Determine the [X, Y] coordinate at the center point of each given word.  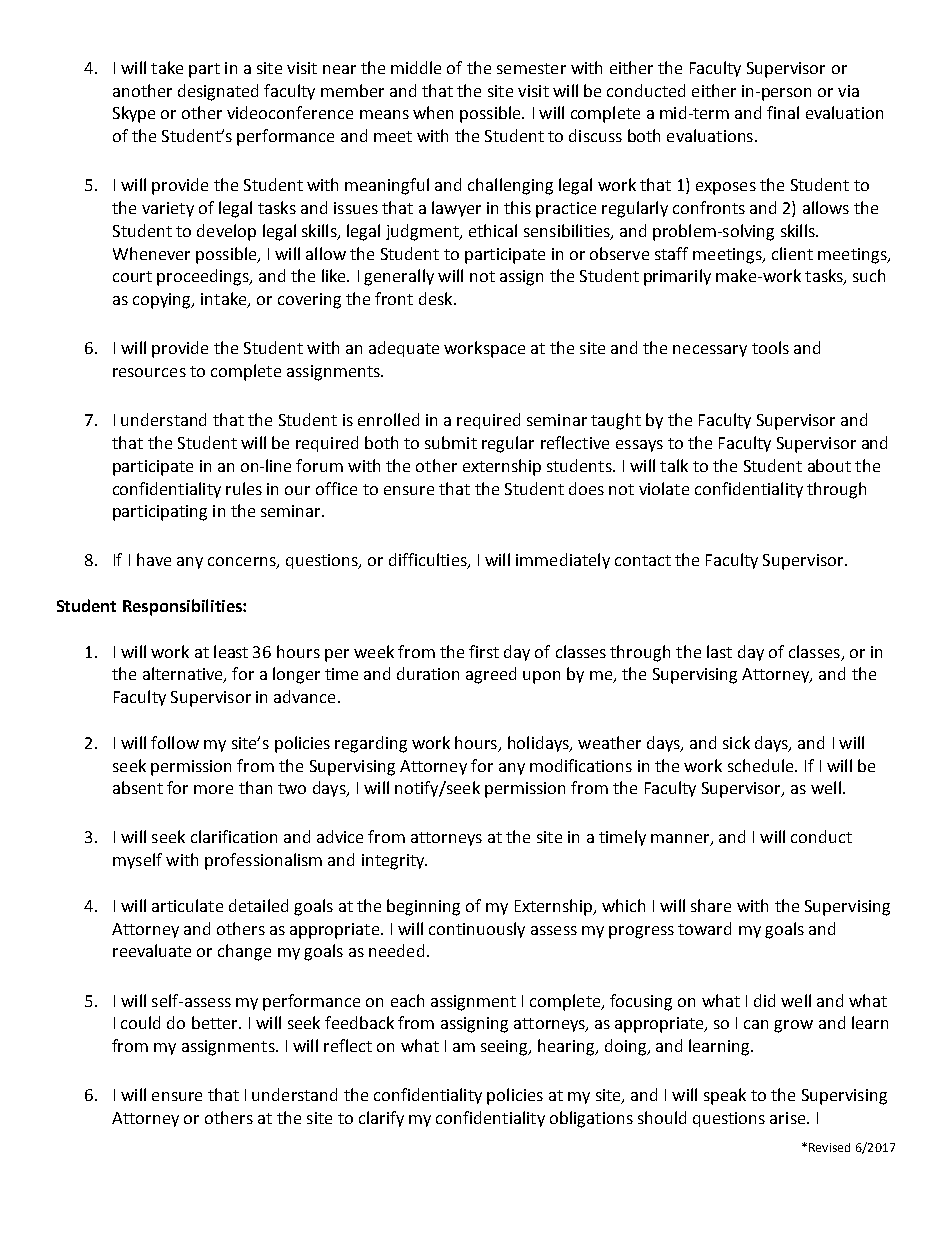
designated [218, 92]
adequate [404, 349]
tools [770, 347]
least [231, 651]
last [719, 651]
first [484, 651]
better [216, 1022]
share [711, 905]
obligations [591, 1119]
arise [789, 1118]
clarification [234, 836]
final [783, 112]
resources [149, 372]
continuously [477, 930]
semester [531, 68]
